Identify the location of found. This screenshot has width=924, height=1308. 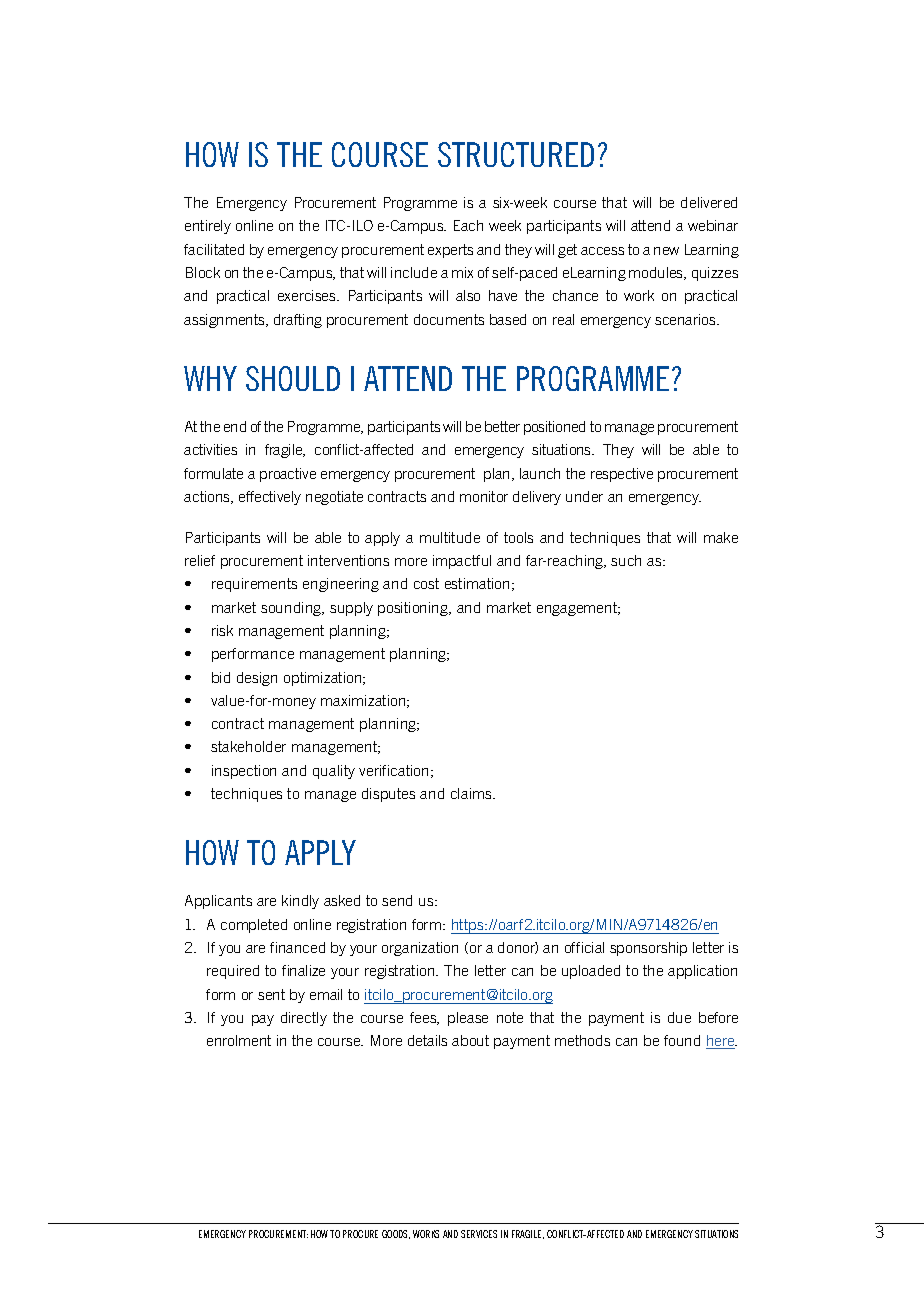
(682, 1040).
